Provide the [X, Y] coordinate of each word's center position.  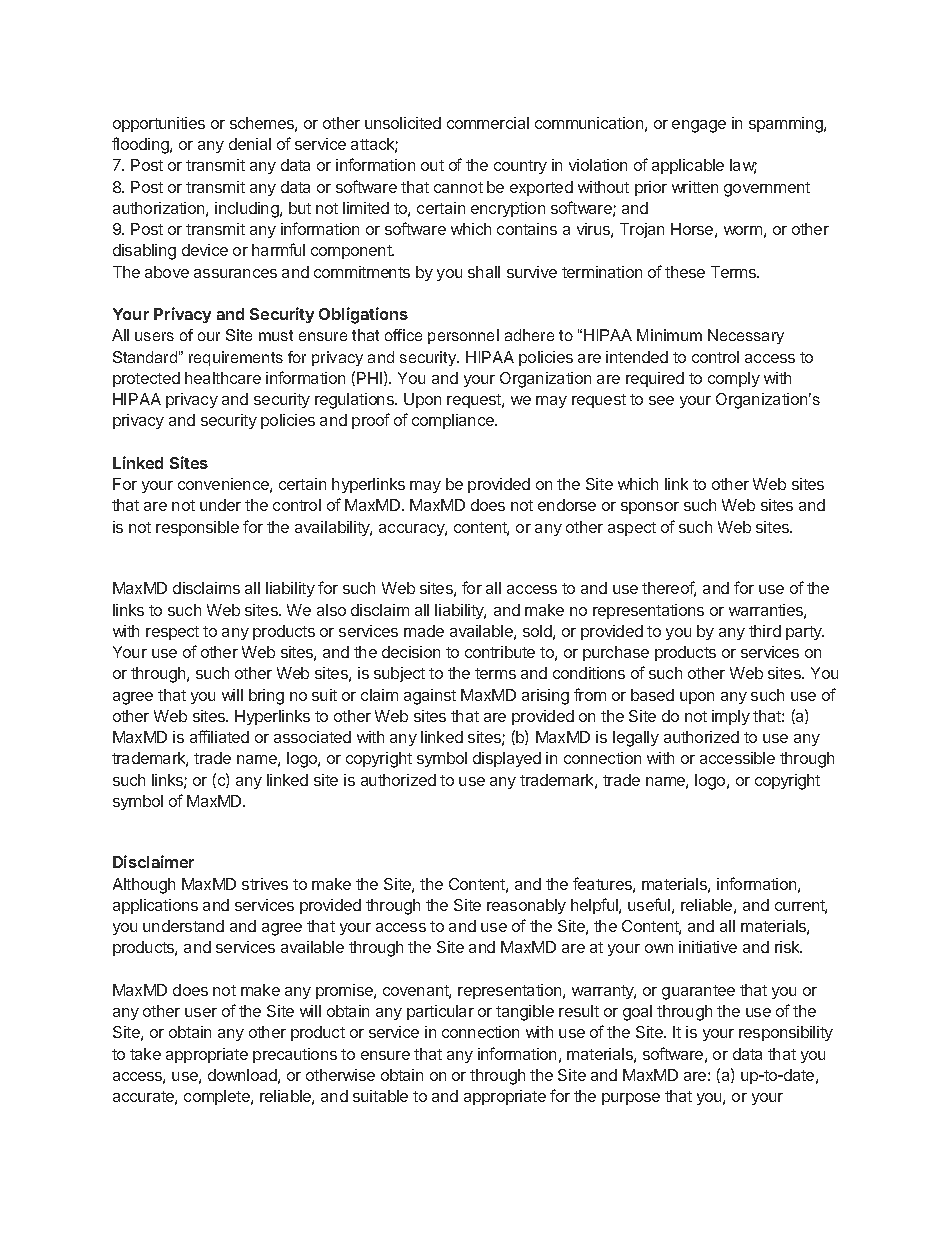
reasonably [526, 906]
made [424, 631]
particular [440, 1012]
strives [265, 884]
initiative [708, 947]
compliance [454, 421]
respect [172, 633]
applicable [688, 166]
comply [734, 379]
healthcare [223, 378]
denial [250, 144]
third [765, 631]
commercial [488, 123]
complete [218, 1097]
